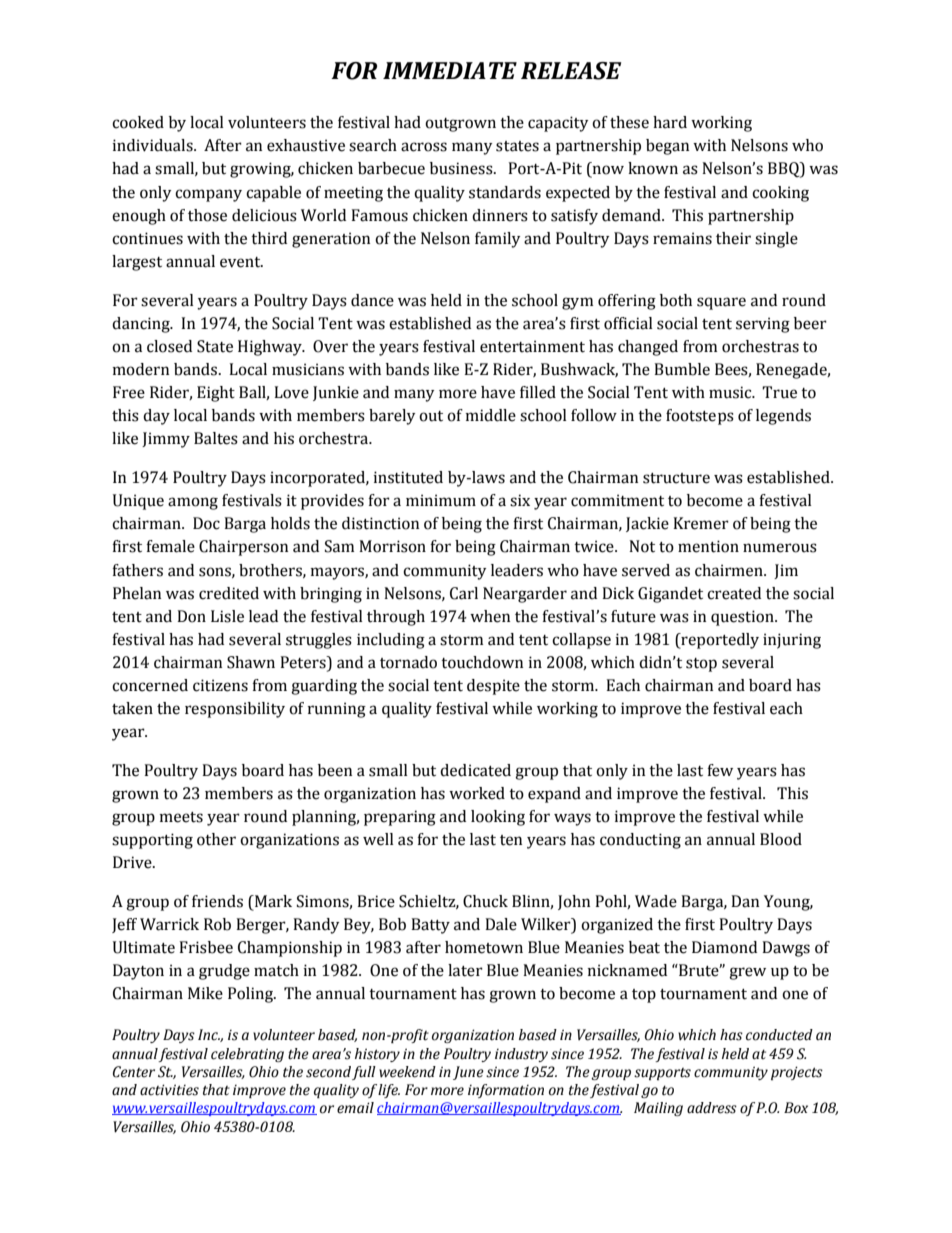 The width and height of the screenshot is (952, 1233). Describe the element at coordinates (734, 593) in the screenshot. I see `created` at that location.
